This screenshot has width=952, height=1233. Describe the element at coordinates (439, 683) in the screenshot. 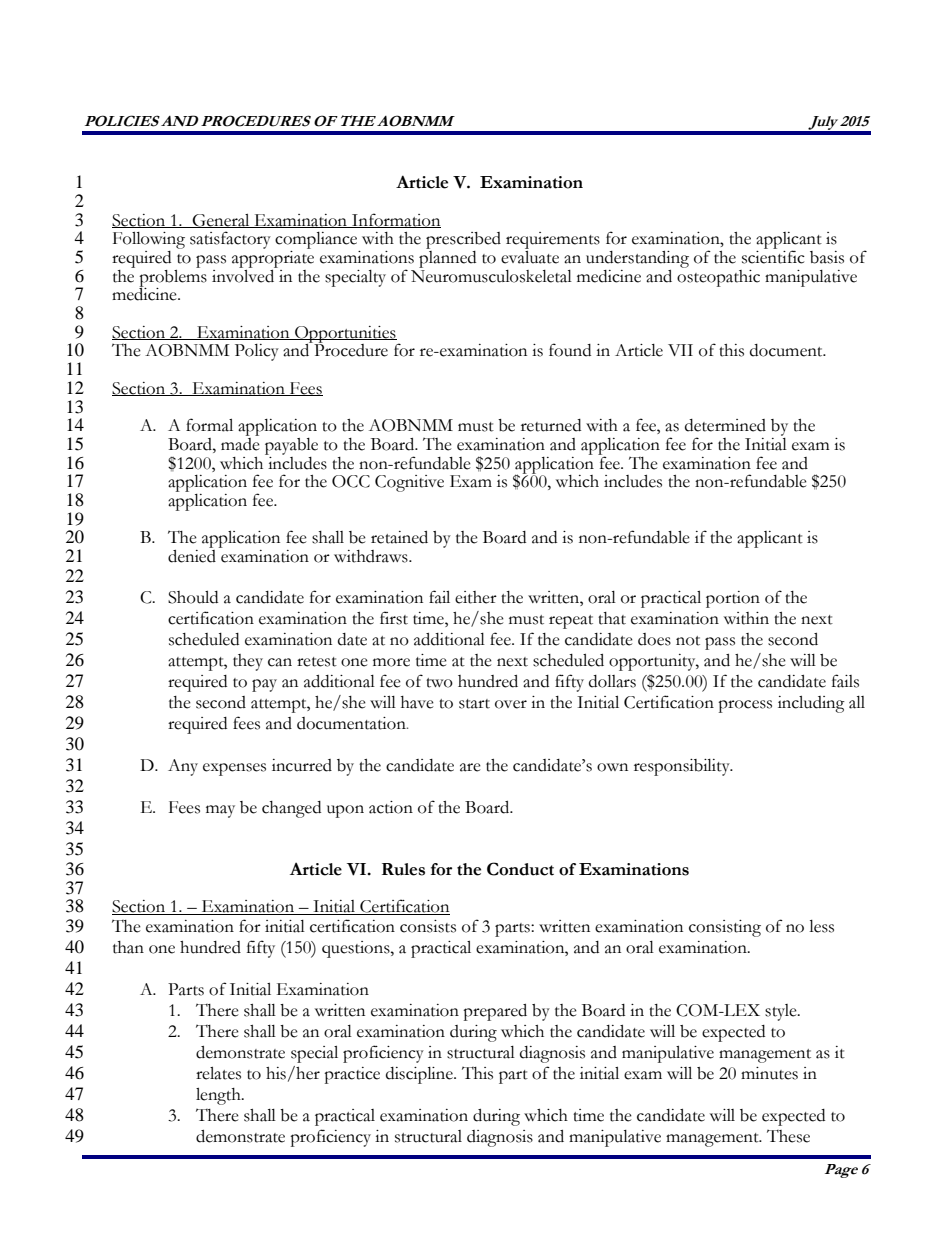

I see `two` at that location.
